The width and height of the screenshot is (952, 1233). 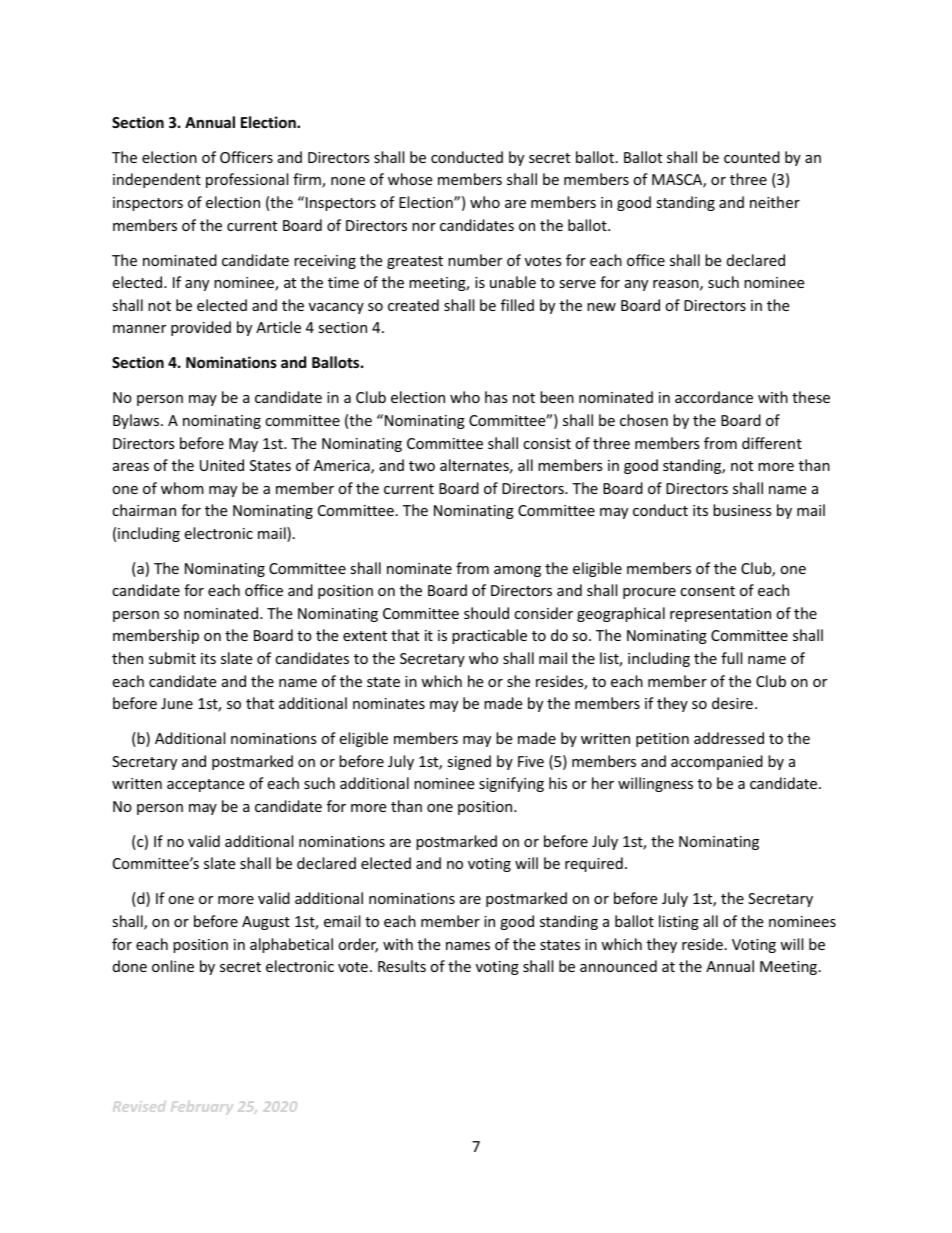 I want to click on whose, so click(x=410, y=179).
